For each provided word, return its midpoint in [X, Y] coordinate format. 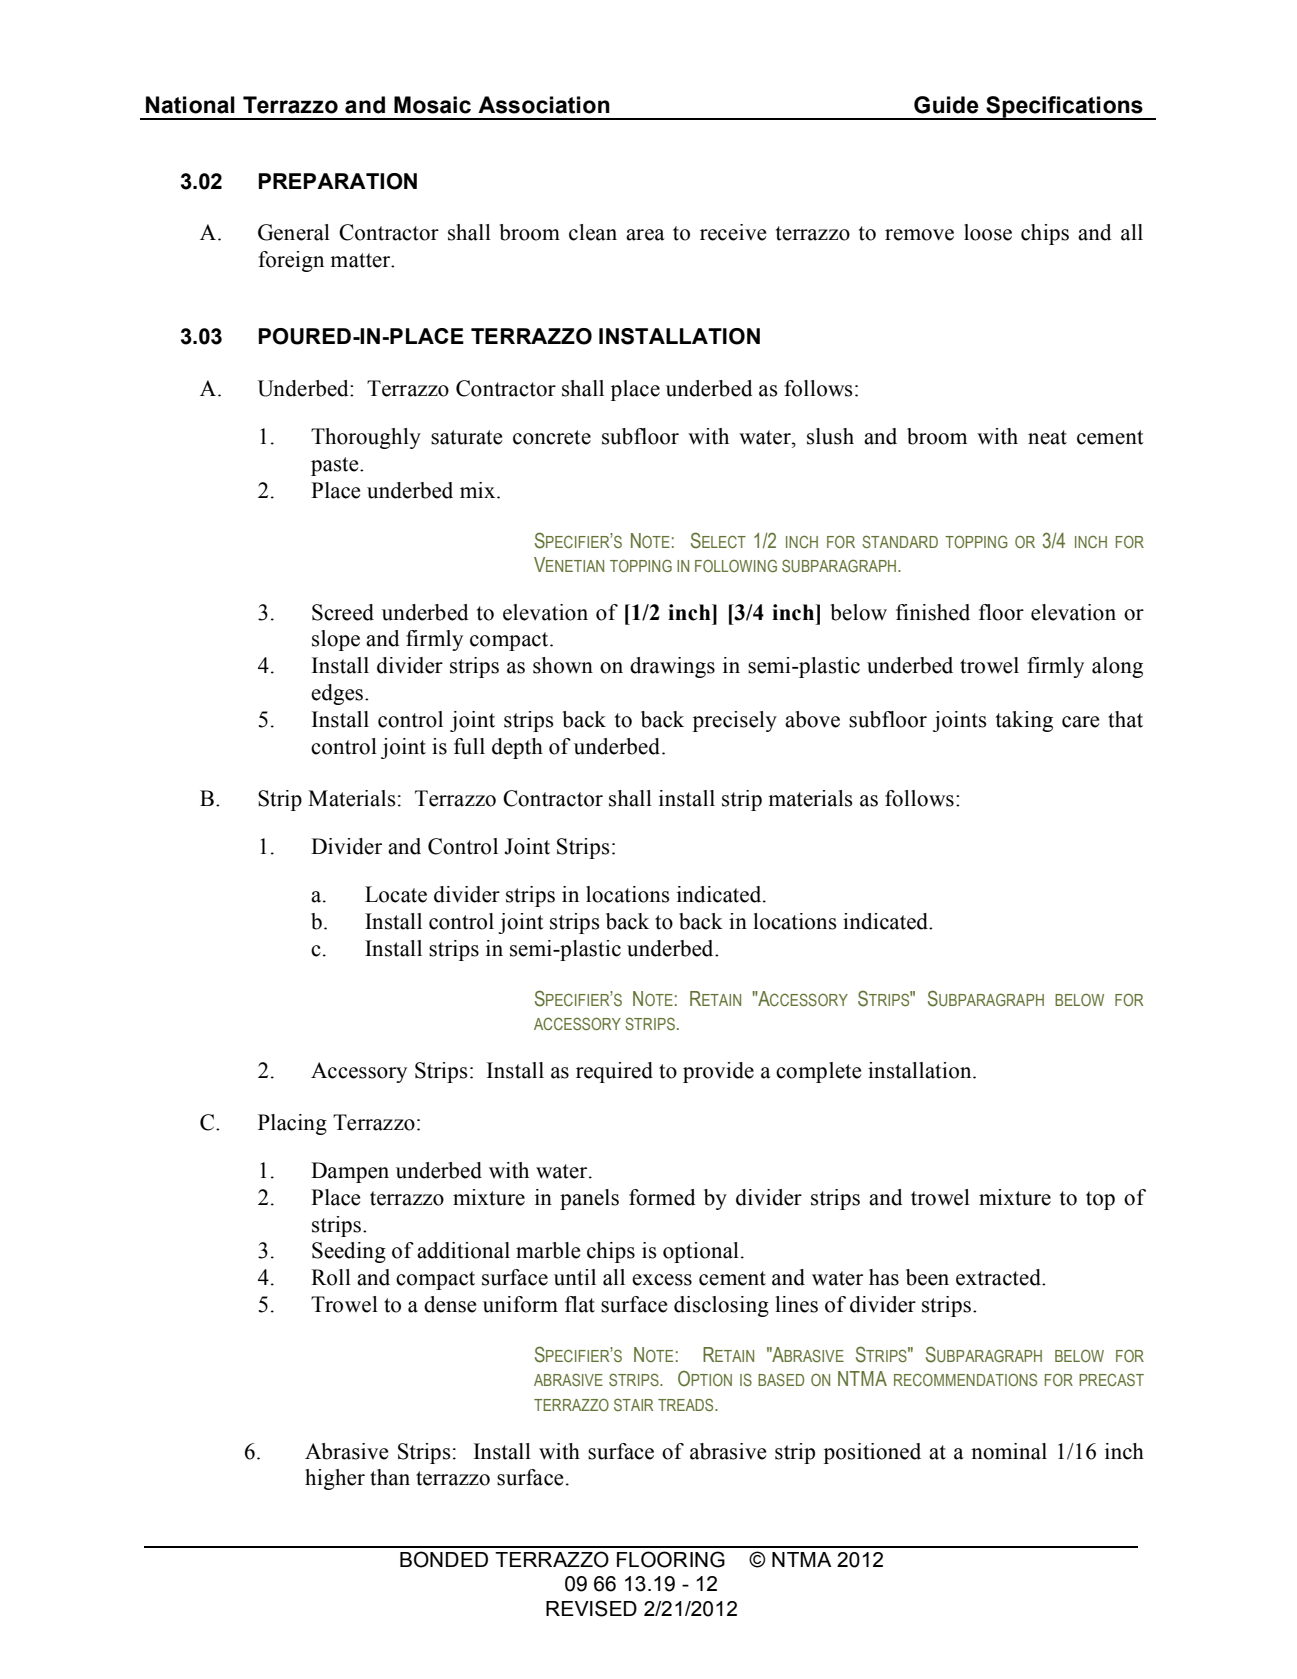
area [645, 235]
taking [1024, 721]
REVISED [591, 1608]
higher [335, 1479]
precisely [735, 721]
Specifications [1064, 108]
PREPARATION [337, 181]
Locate [396, 894]
